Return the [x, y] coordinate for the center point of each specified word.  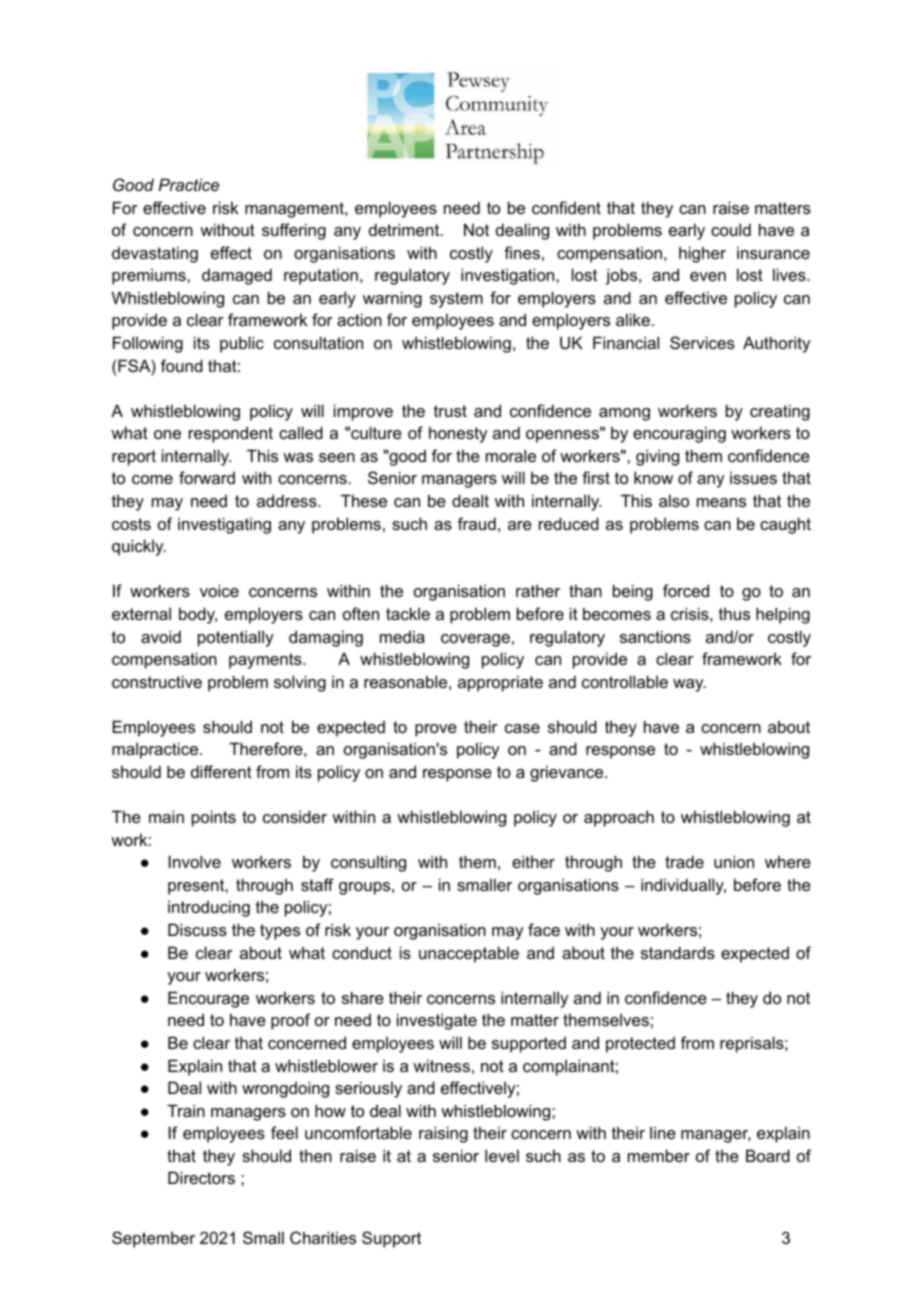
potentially [235, 638]
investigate [437, 1021]
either [533, 861]
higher [702, 254]
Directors [201, 1177]
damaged [237, 276]
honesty [458, 434]
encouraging [679, 434]
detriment [405, 229]
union [734, 861]
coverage [475, 640]
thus [734, 613]
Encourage [208, 999]
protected [640, 1045]
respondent [231, 434]
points [214, 818]
